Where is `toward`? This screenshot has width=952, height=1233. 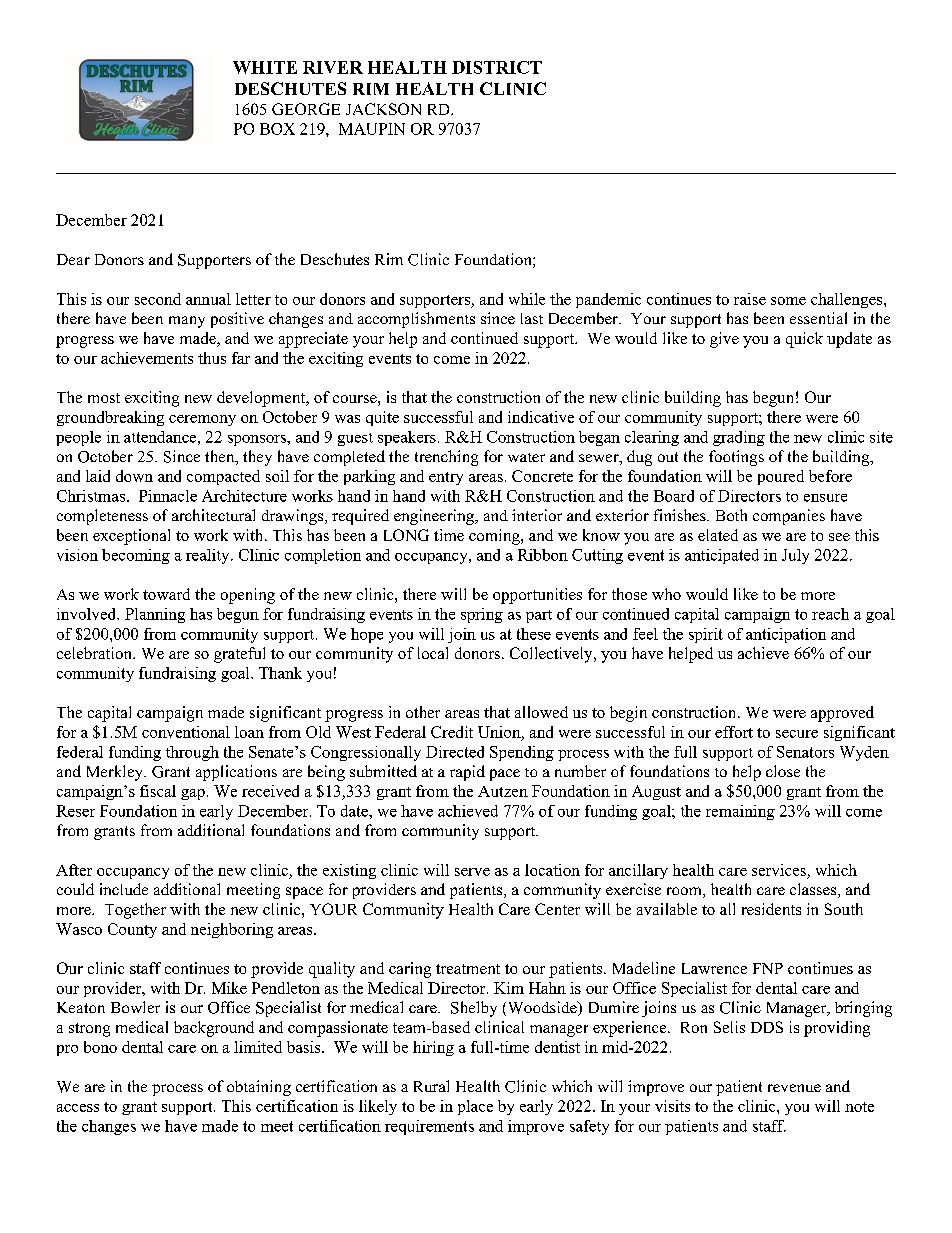
toward is located at coordinates (166, 594).
